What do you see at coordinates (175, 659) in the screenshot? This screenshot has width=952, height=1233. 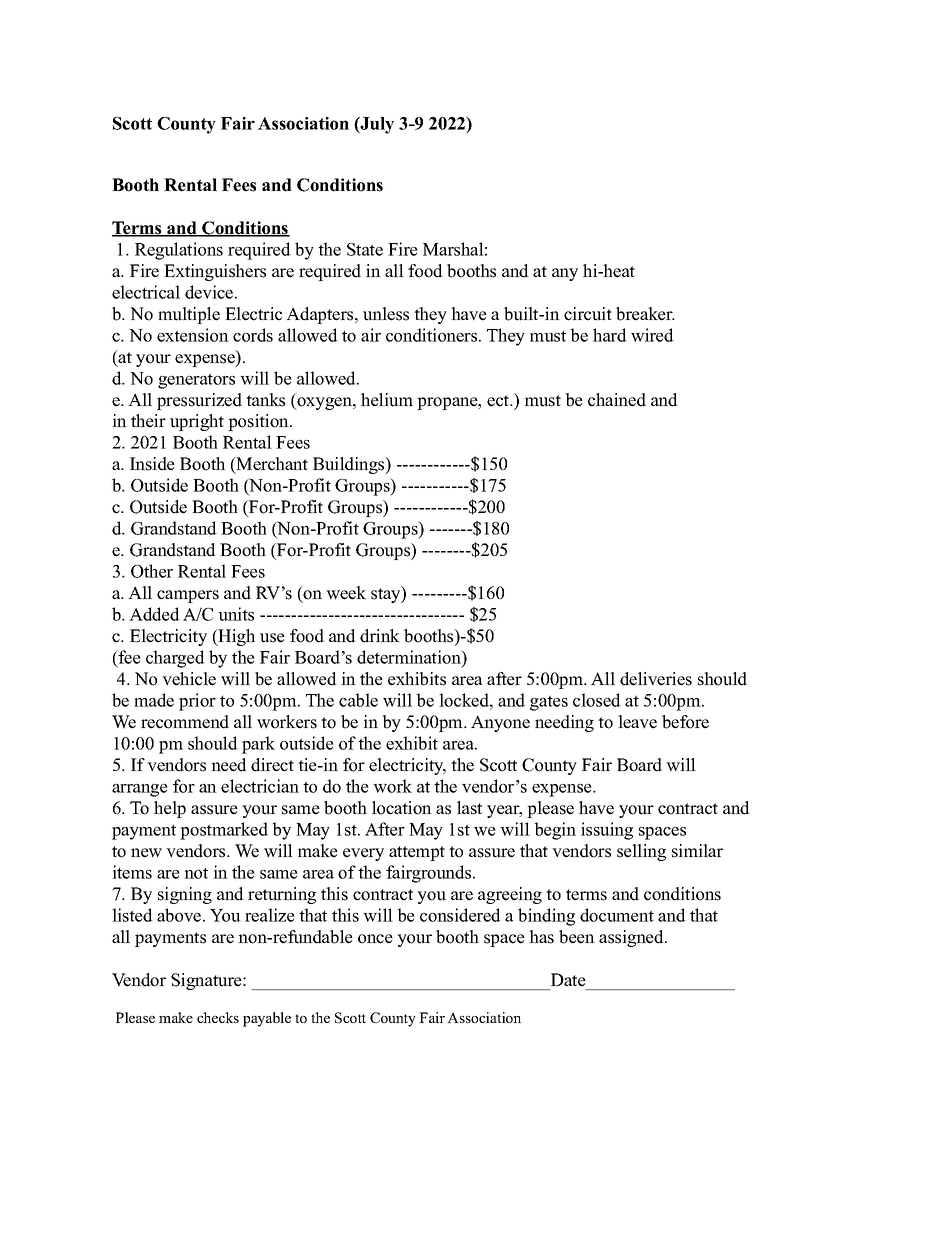 I see `charged` at bounding box center [175, 659].
